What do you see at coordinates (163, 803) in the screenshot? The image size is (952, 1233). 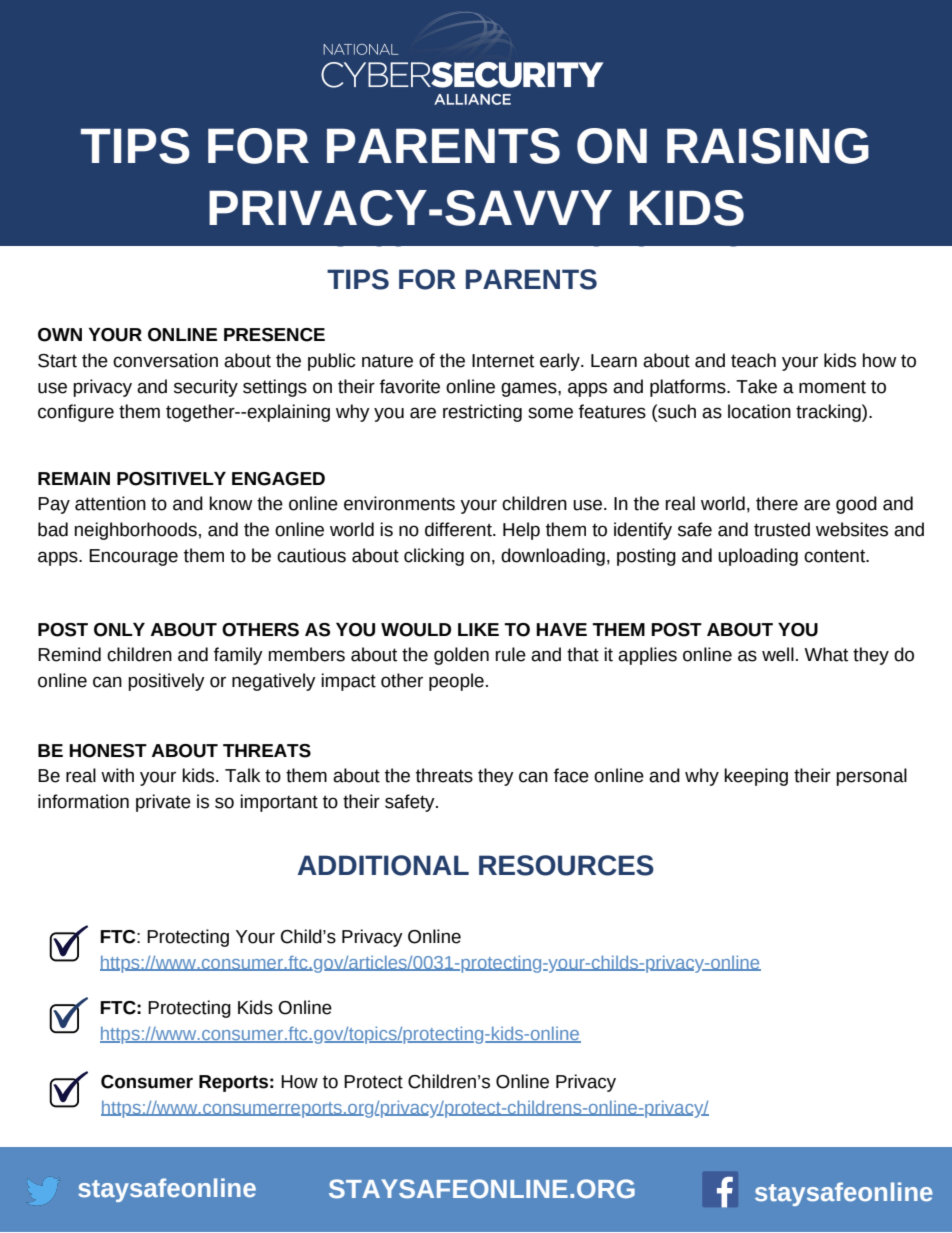 I see `private` at bounding box center [163, 803].
